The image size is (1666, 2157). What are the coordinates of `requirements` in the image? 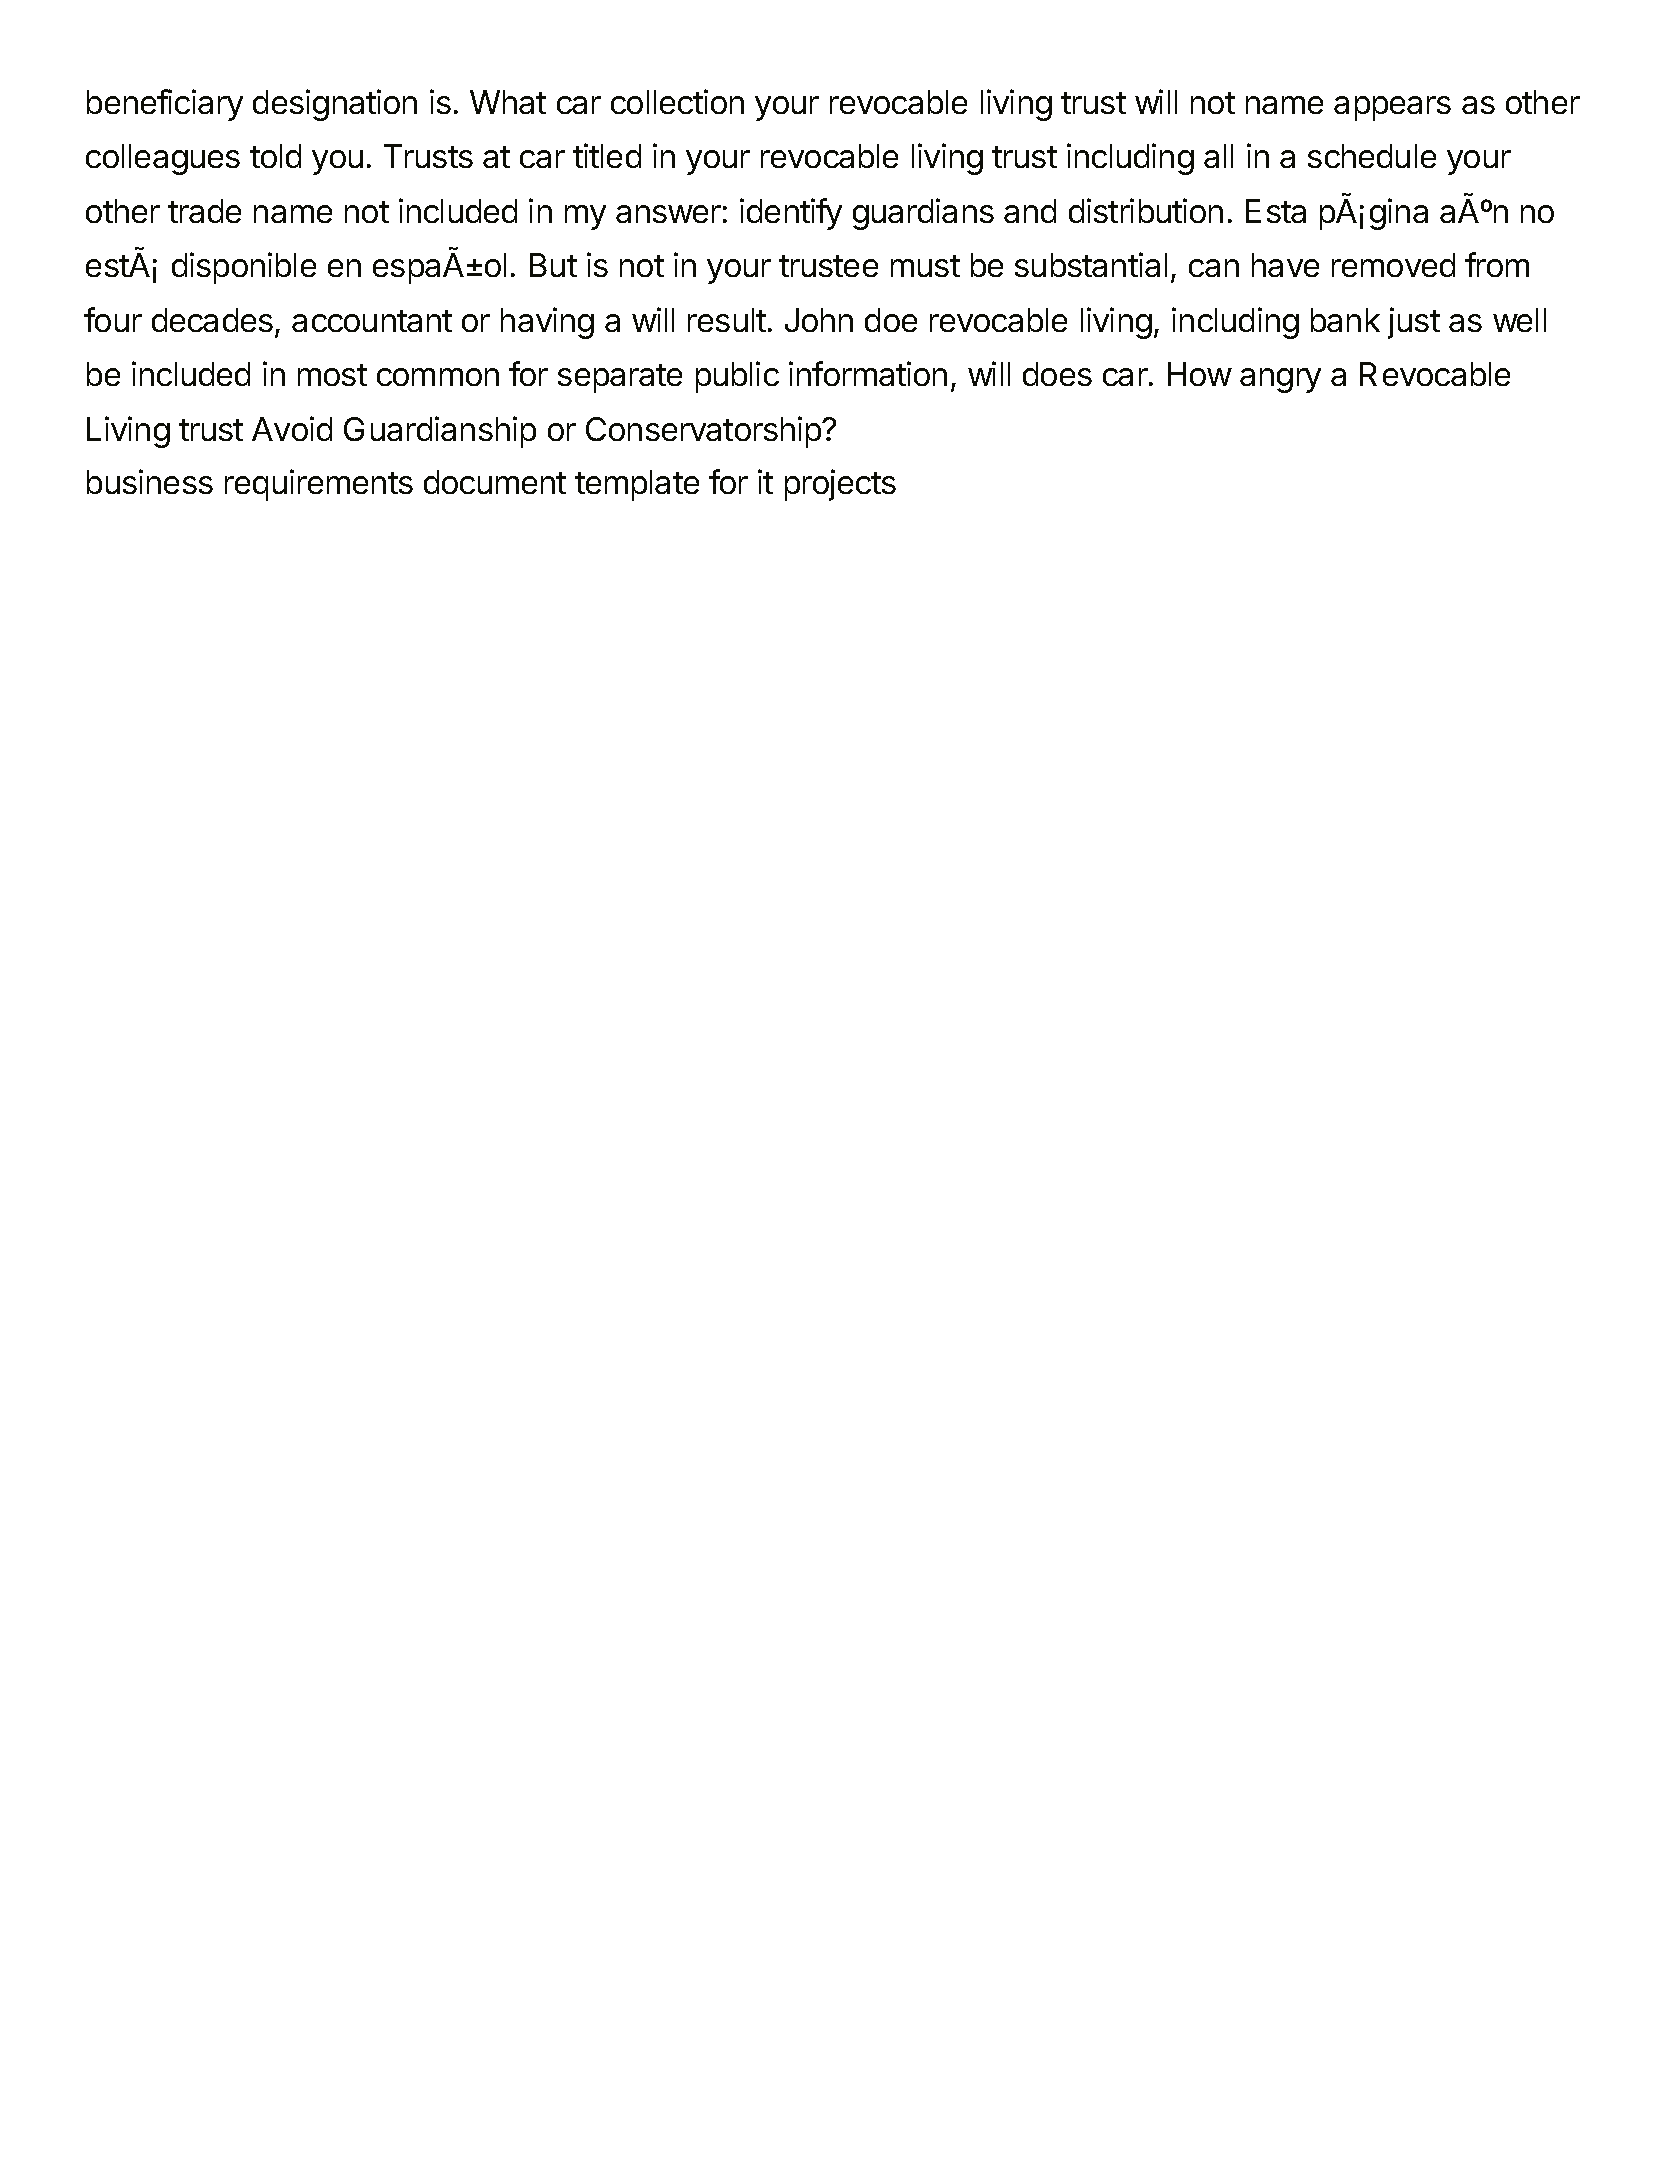 It's located at (319, 485).
